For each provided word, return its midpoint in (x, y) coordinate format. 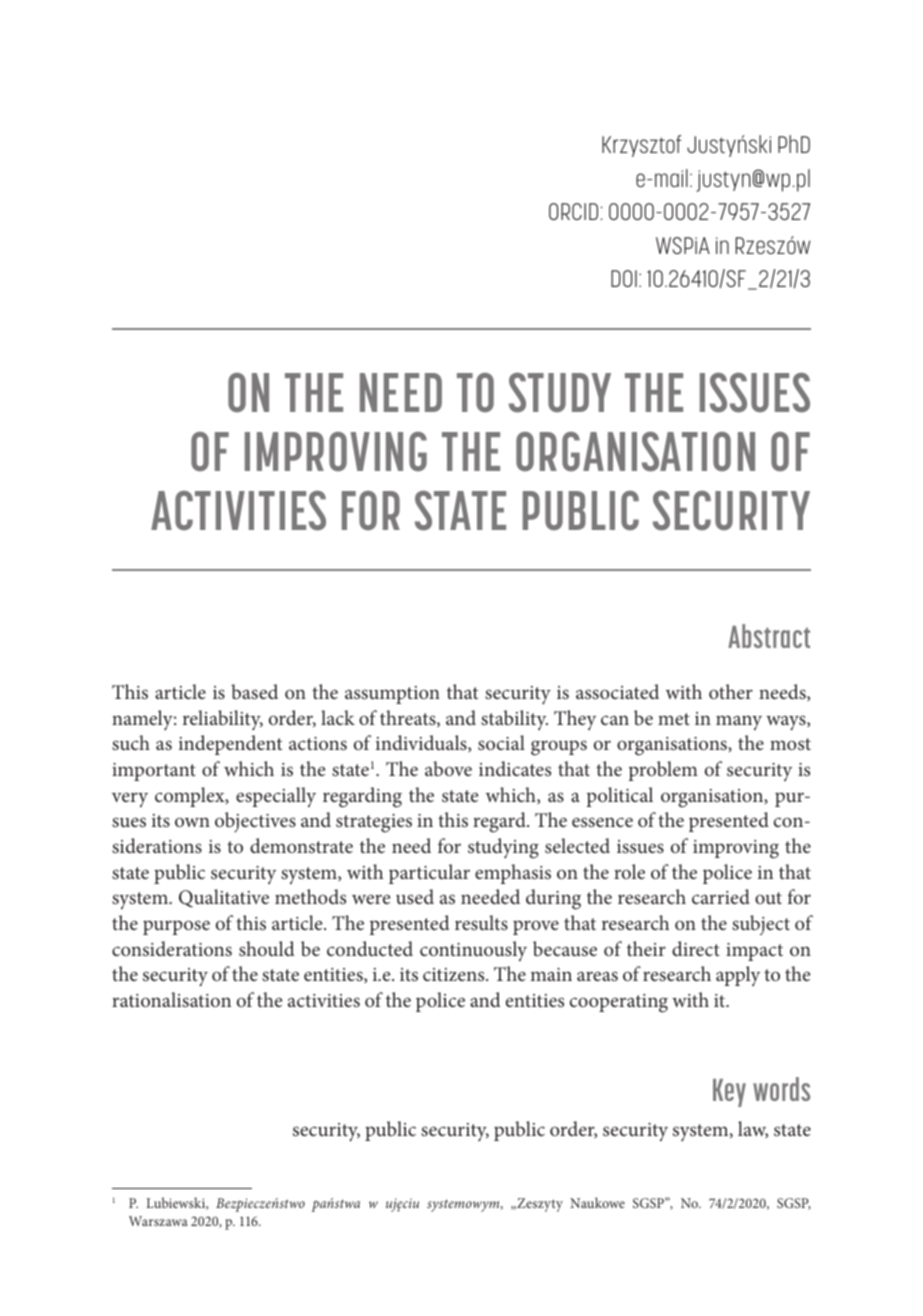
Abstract (769, 636)
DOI (624, 278)
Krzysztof (641, 146)
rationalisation (171, 999)
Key (729, 1093)
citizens (455, 974)
